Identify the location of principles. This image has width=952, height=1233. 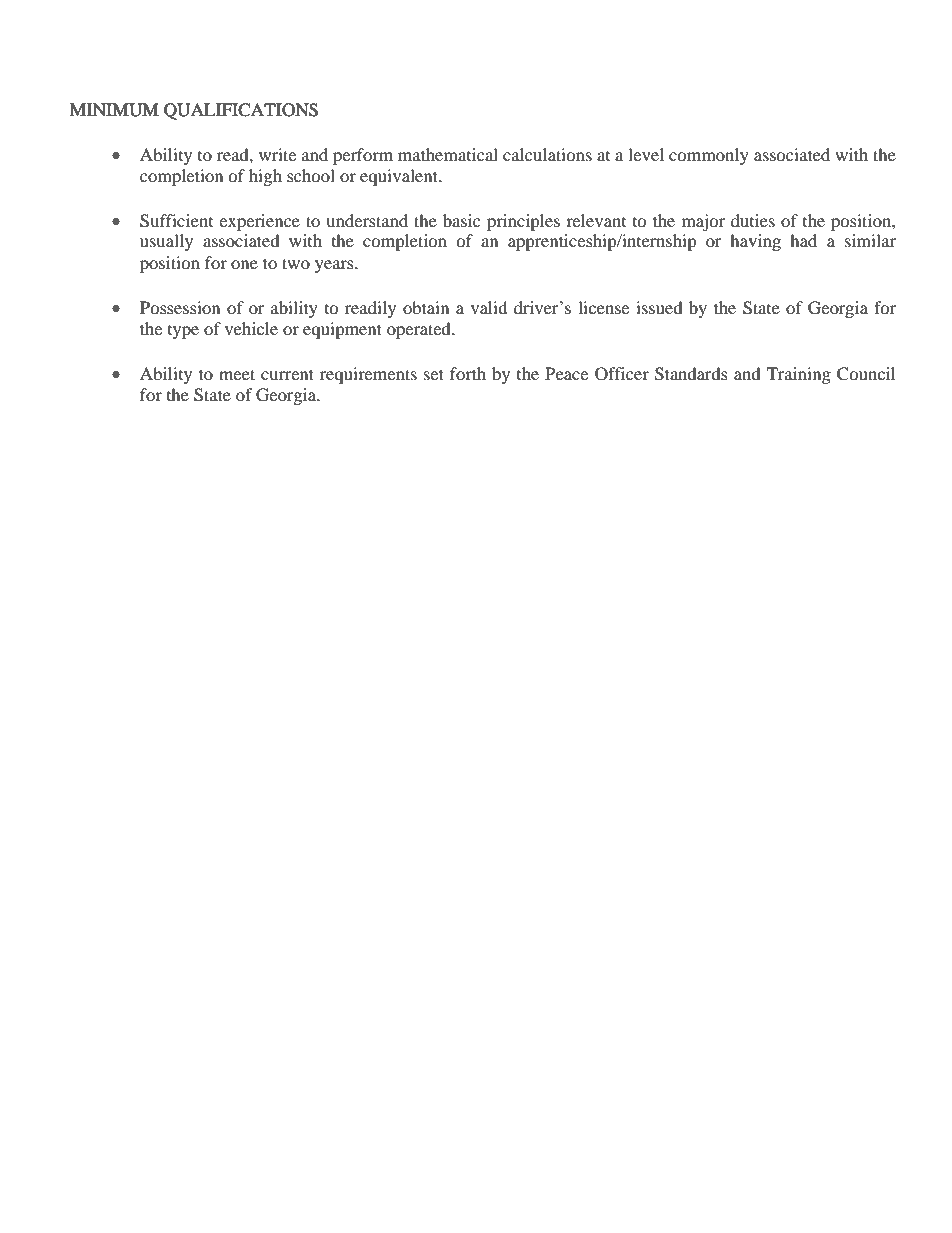
(523, 222).
